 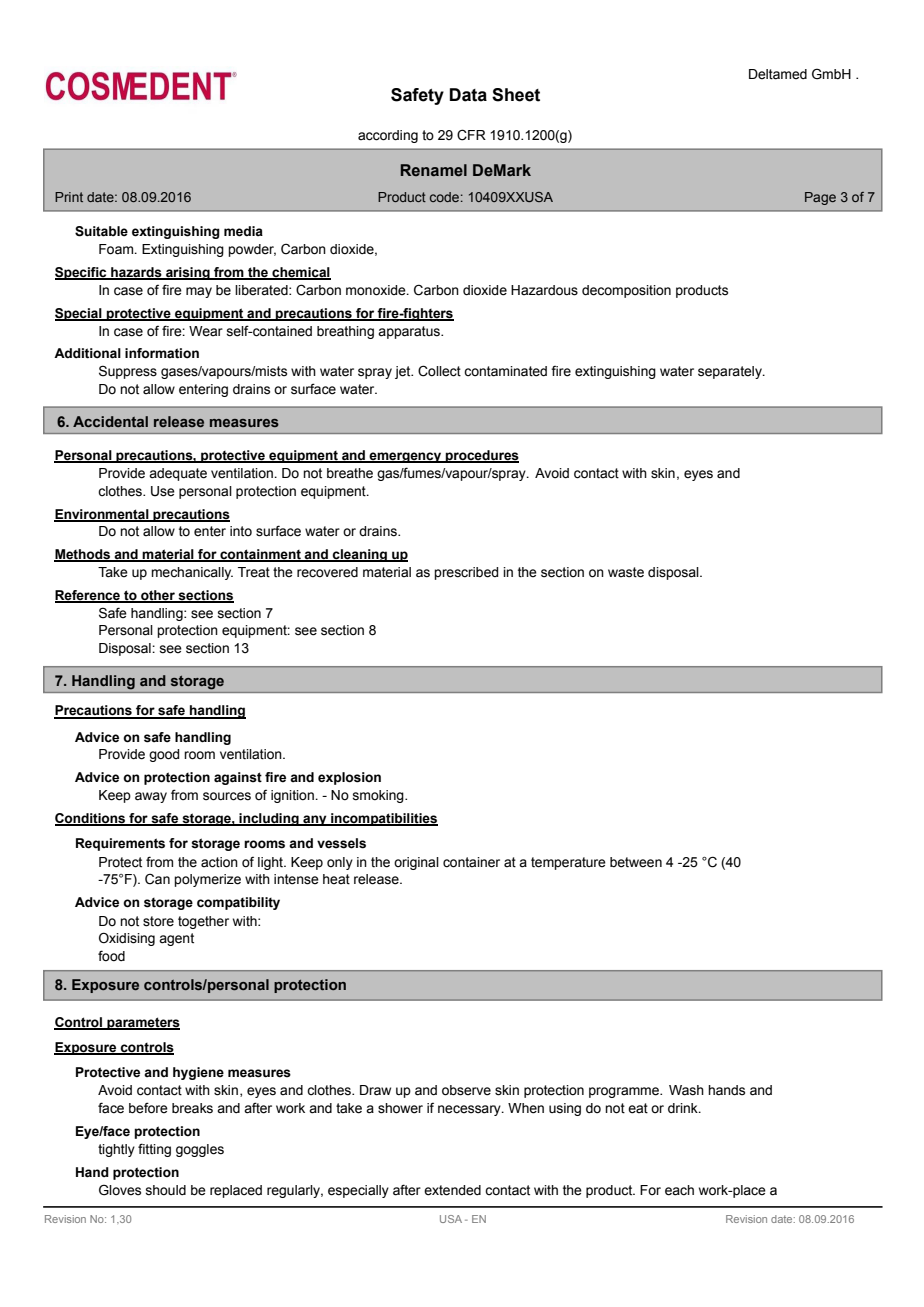 I want to click on separately, so click(x=731, y=372).
